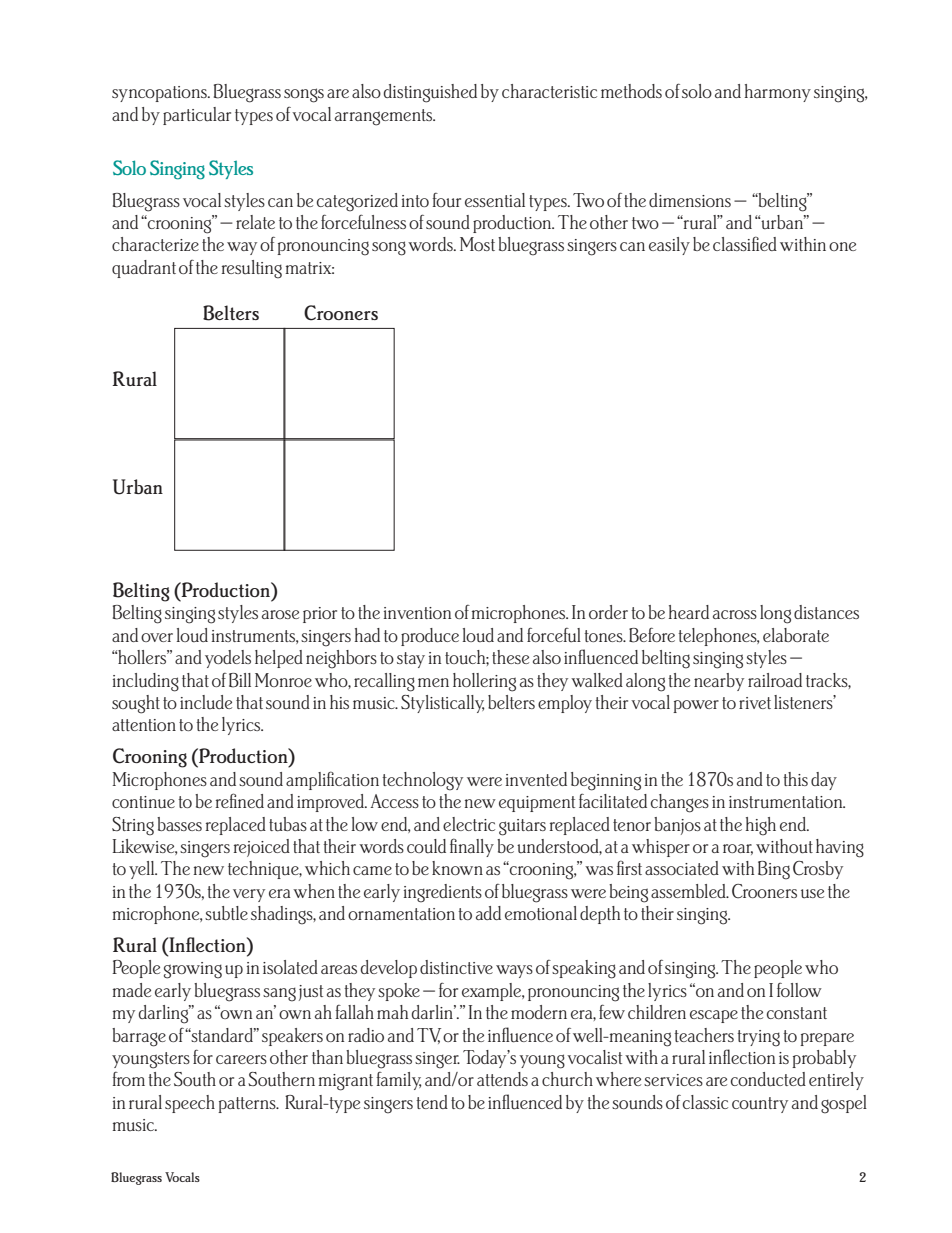 The height and width of the screenshot is (1233, 952). What do you see at coordinates (280, 614) in the screenshot?
I see `arose` at bounding box center [280, 614].
